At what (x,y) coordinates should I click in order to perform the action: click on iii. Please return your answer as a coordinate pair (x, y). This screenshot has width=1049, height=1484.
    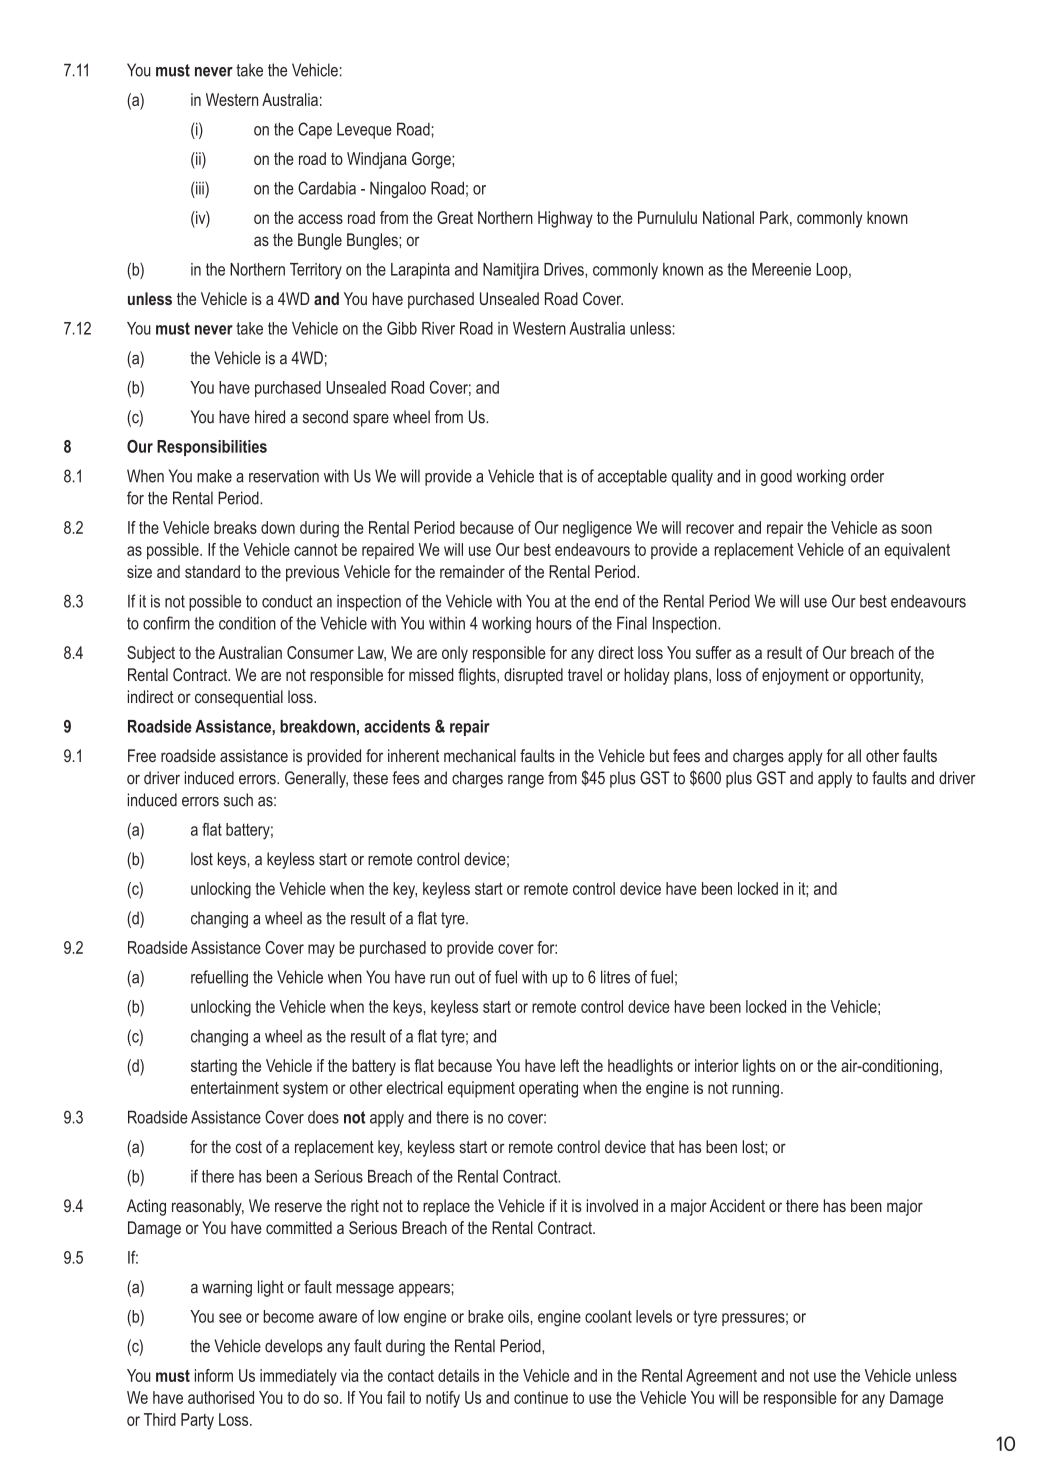
    Looking at the image, I should click on (200, 188).
